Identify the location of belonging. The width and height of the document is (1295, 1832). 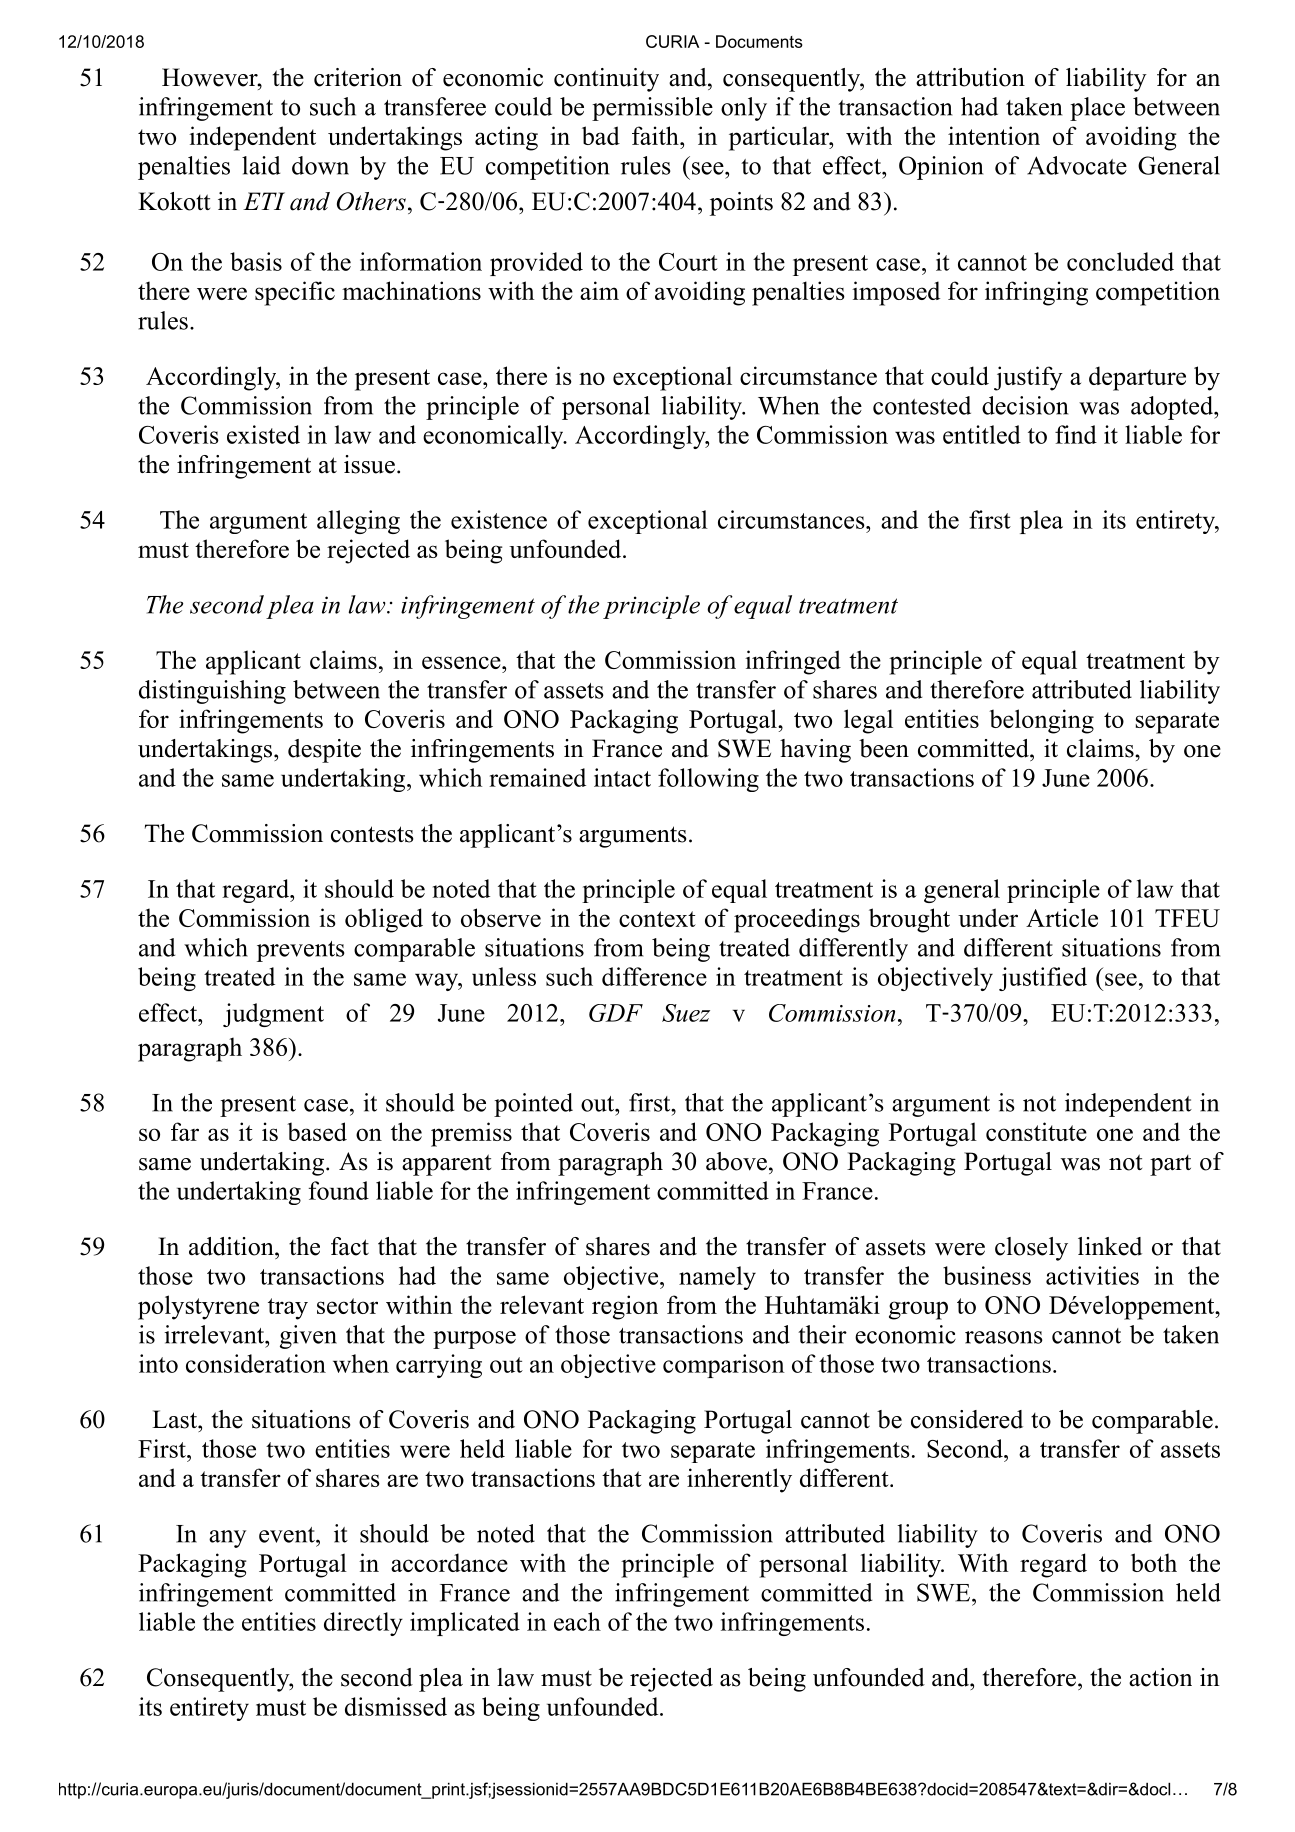
(1041, 721).
